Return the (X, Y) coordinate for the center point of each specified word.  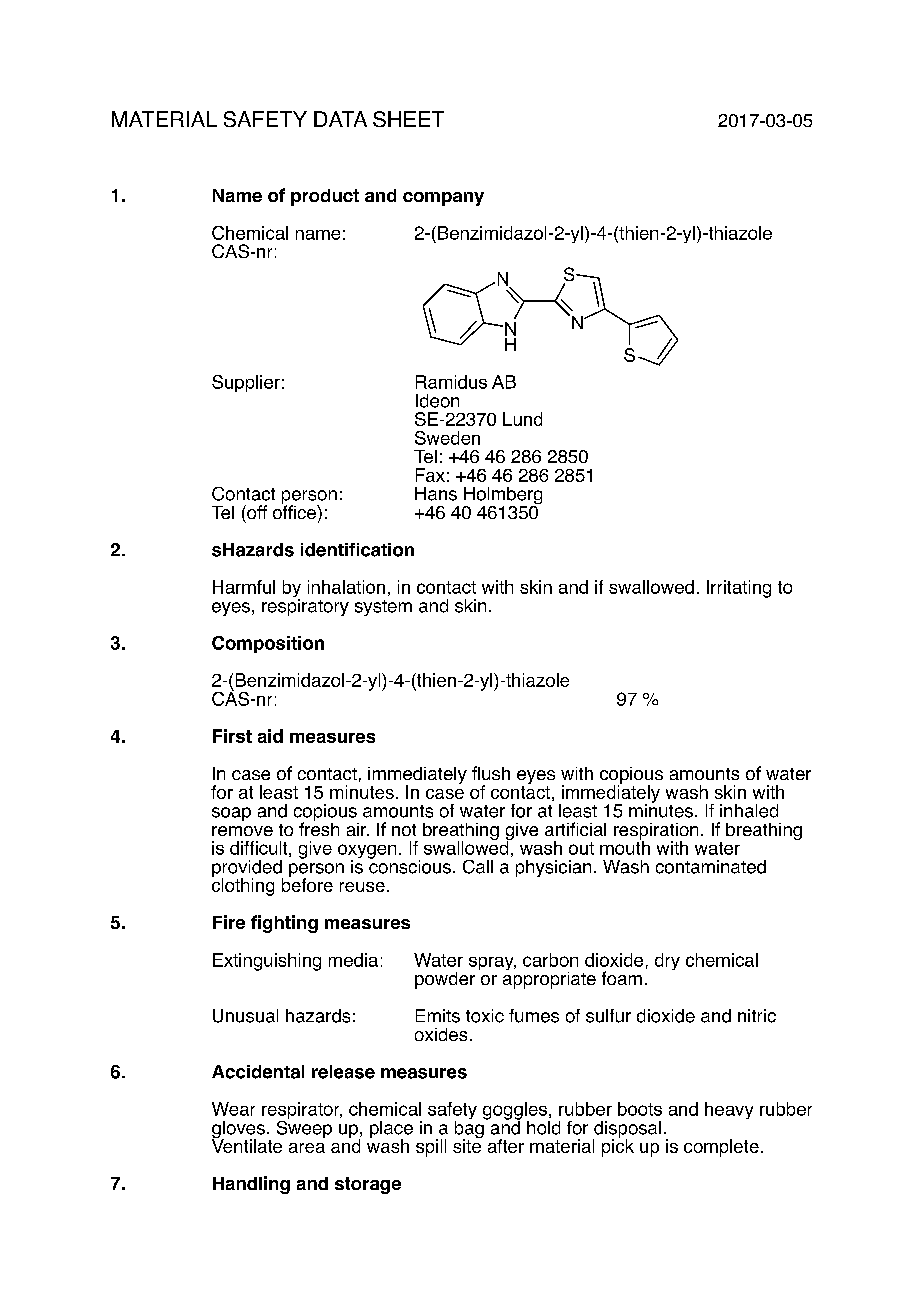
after (506, 1146)
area (307, 1148)
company (443, 199)
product (325, 197)
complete (721, 1148)
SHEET (408, 119)
